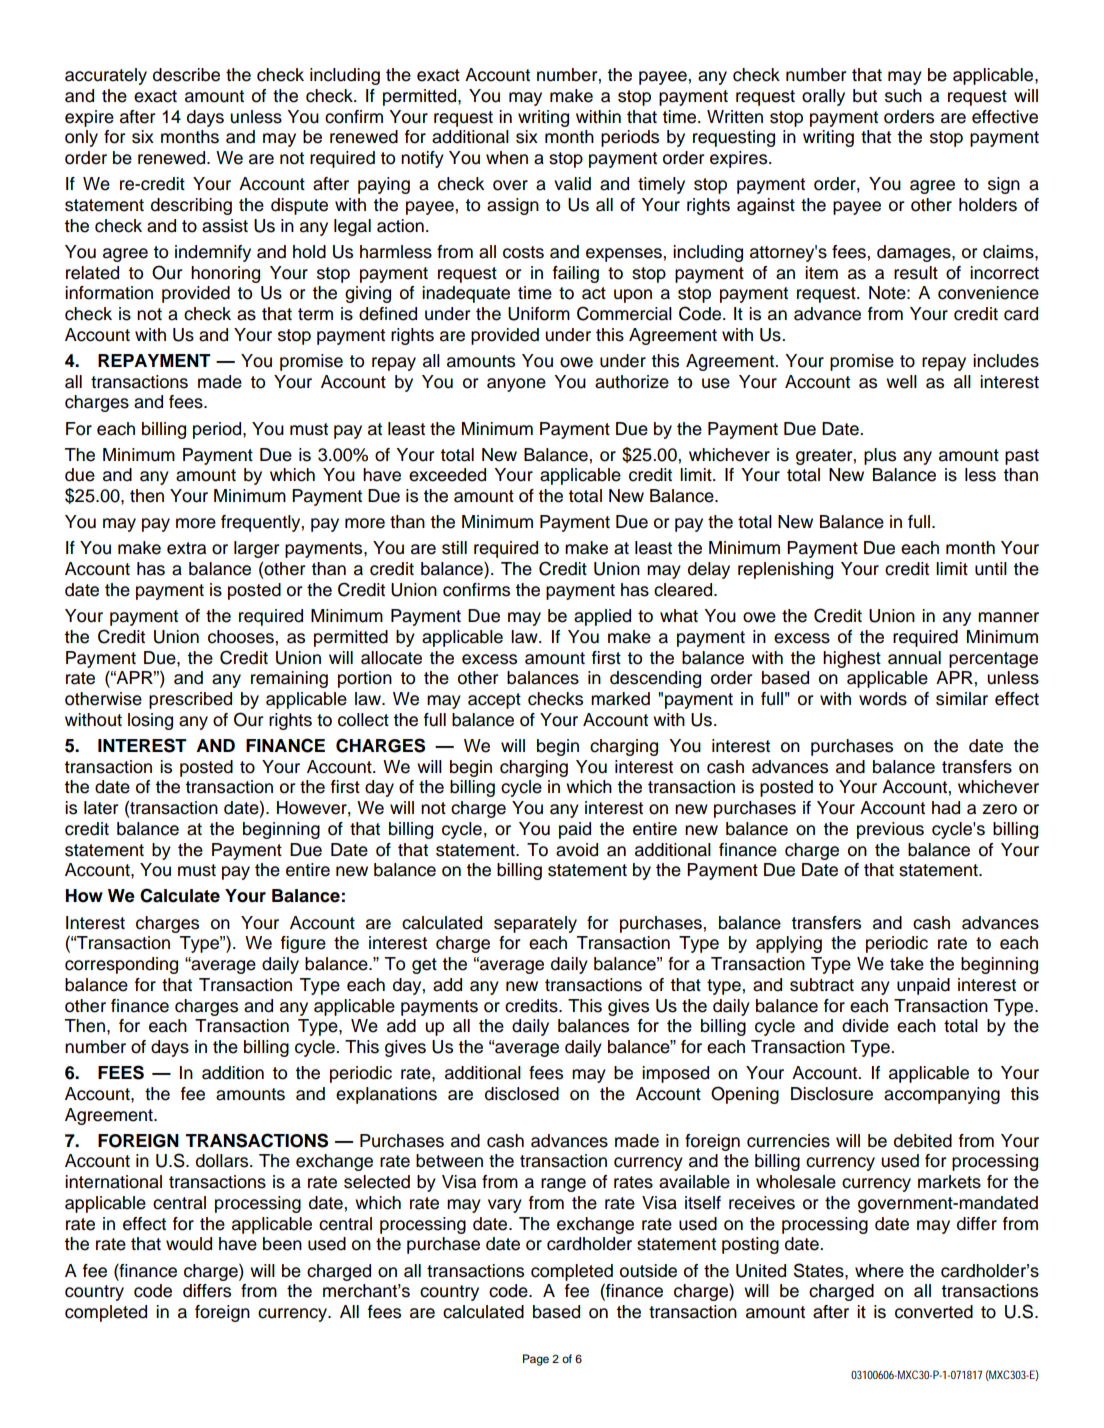 This image has width=1104, height=1428. Describe the element at coordinates (494, 701) in the image. I see `accept` at that location.
